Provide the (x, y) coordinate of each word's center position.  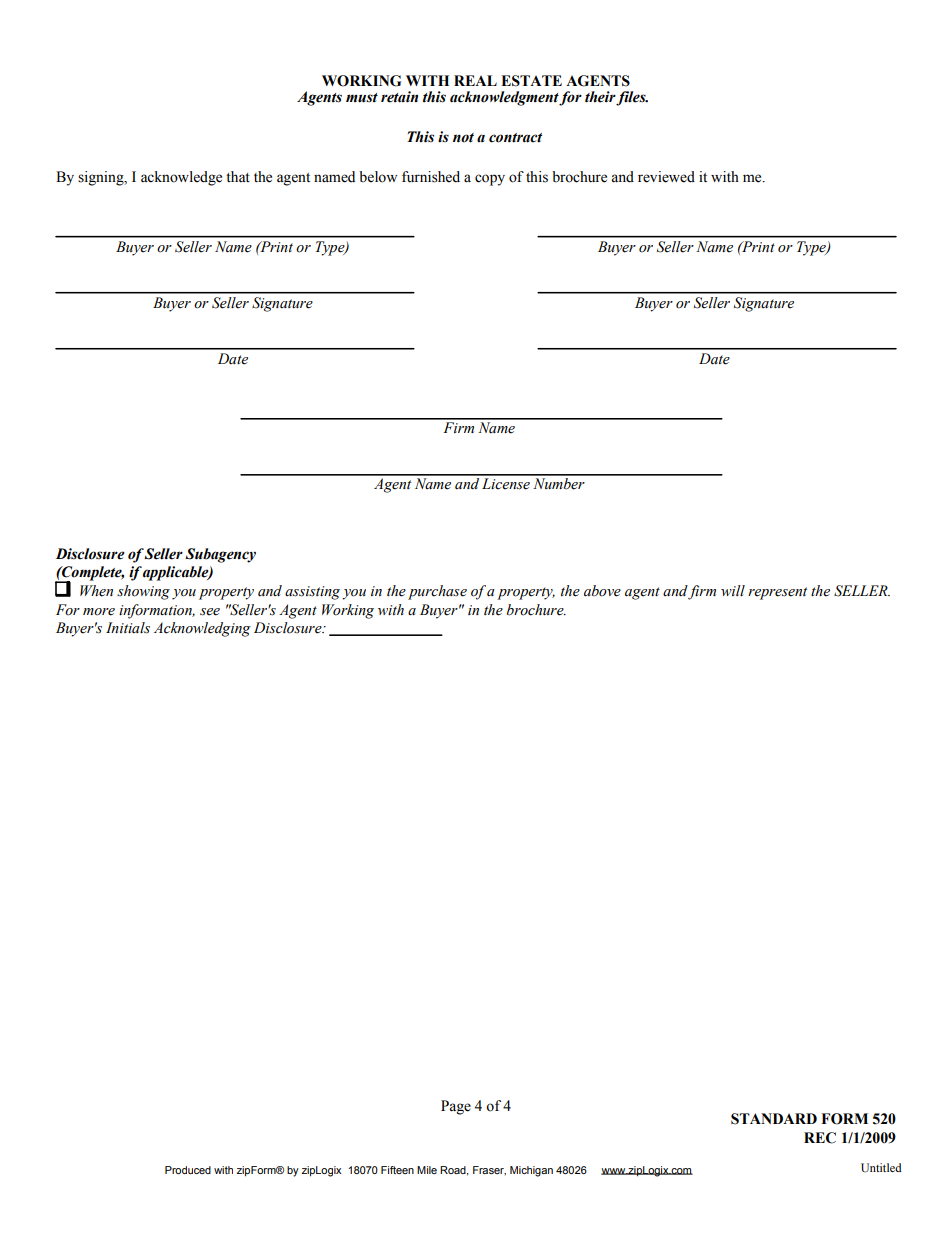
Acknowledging (202, 629)
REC (820, 1138)
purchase (437, 592)
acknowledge (181, 178)
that (238, 176)
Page (456, 1107)
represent (777, 593)
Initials (128, 628)
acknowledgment (505, 98)
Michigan (531, 1171)
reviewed (666, 177)
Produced (188, 1170)
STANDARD (774, 1119)
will (733, 590)
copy (490, 180)
